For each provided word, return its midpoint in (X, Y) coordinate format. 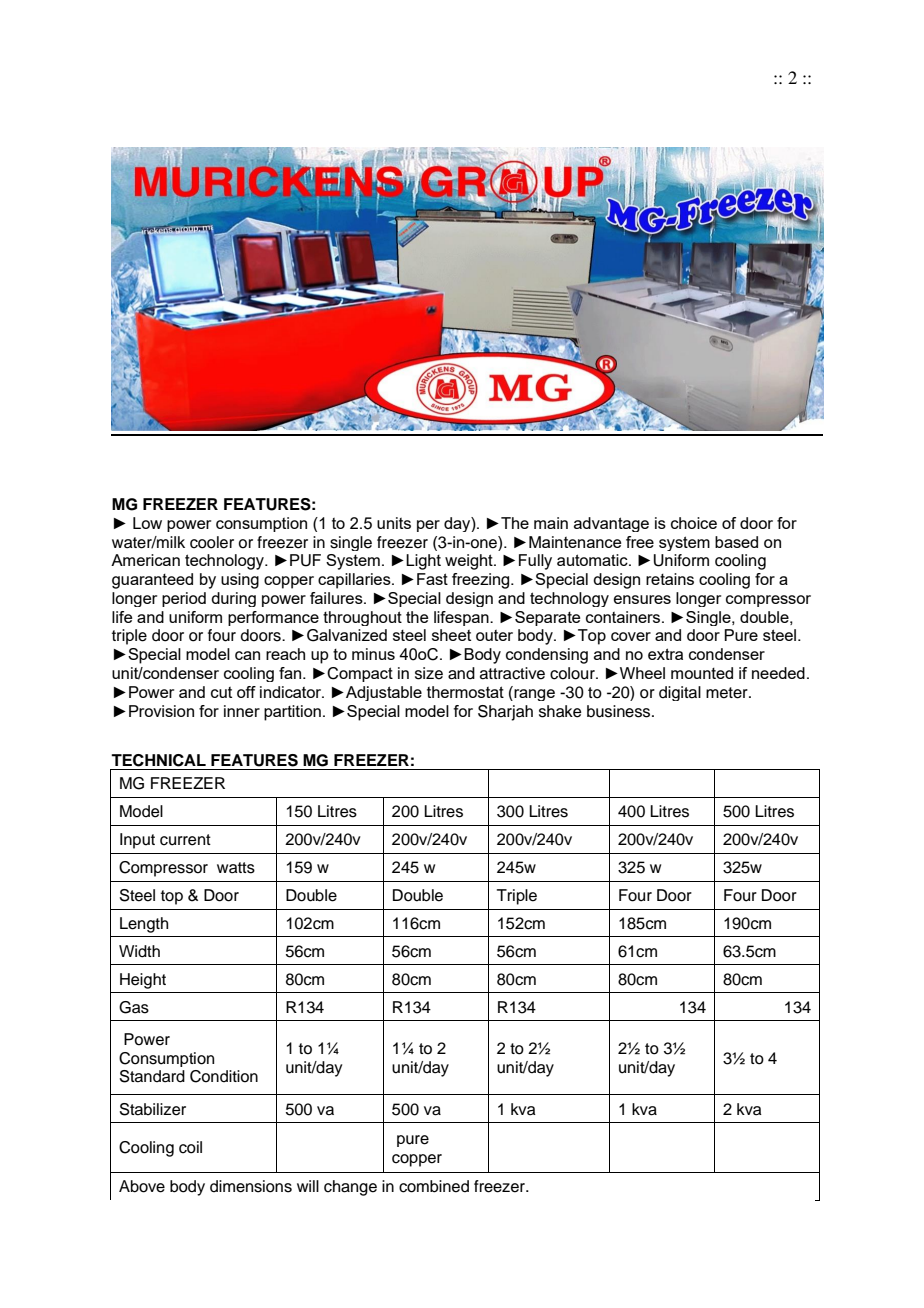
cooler (212, 542)
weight (470, 562)
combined (434, 1186)
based (736, 542)
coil (190, 1147)
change (350, 1188)
